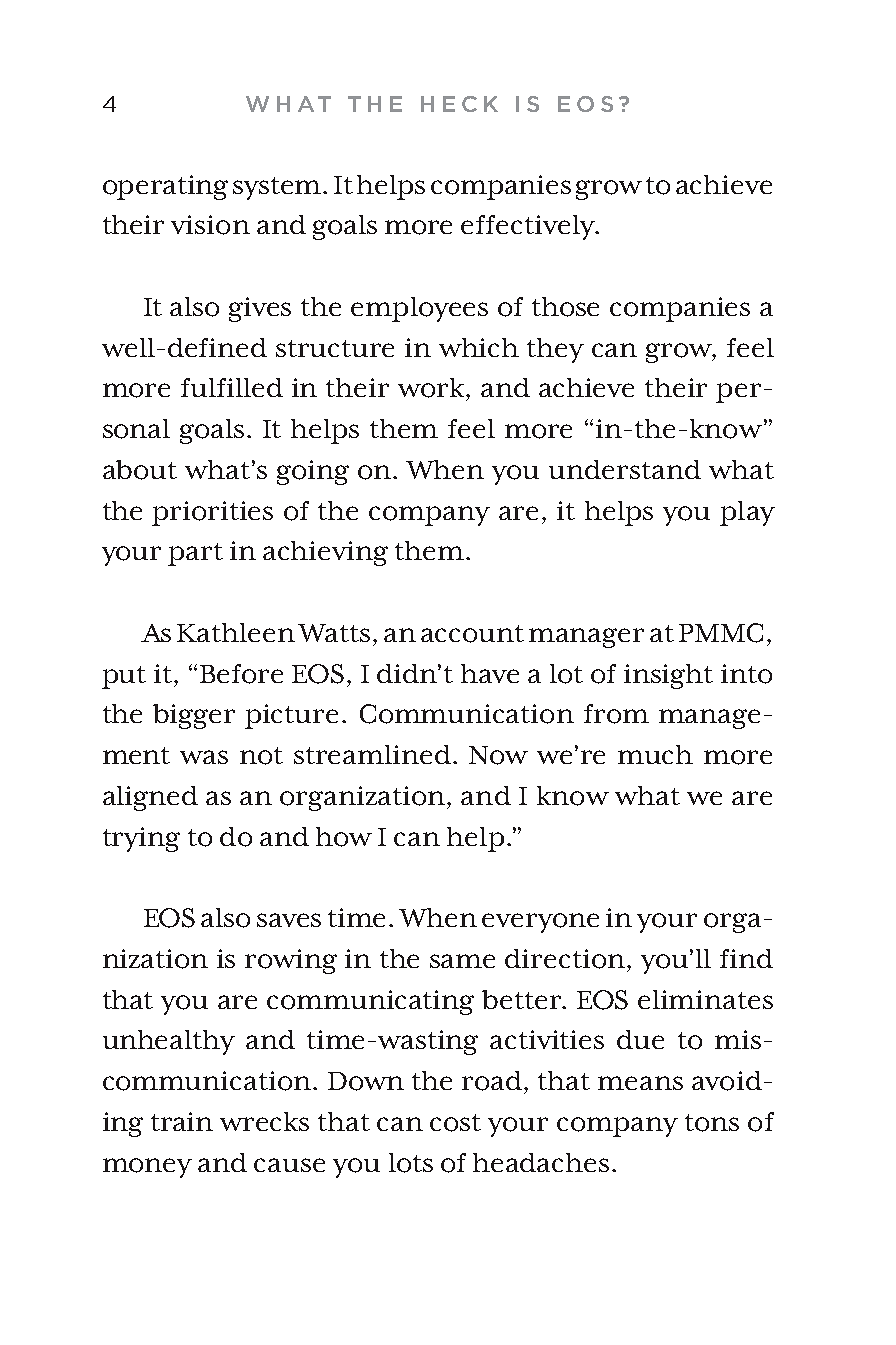 This screenshot has width=896, height=1345. Describe the element at coordinates (325, 553) in the screenshot. I see `achieving` at that location.
